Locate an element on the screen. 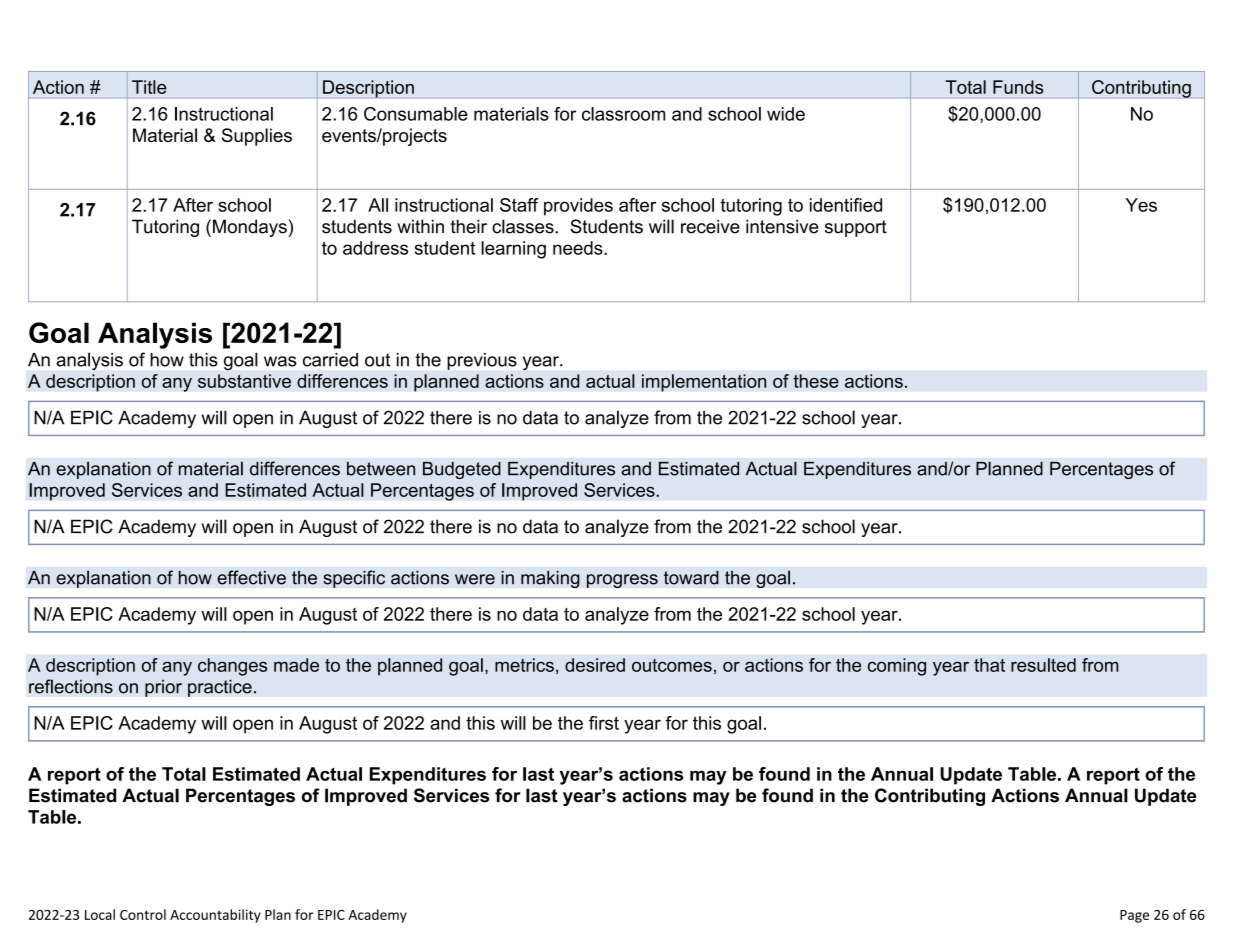 Image resolution: width=1233 pixels, height=952 pixels. Funds is located at coordinates (1018, 87).
